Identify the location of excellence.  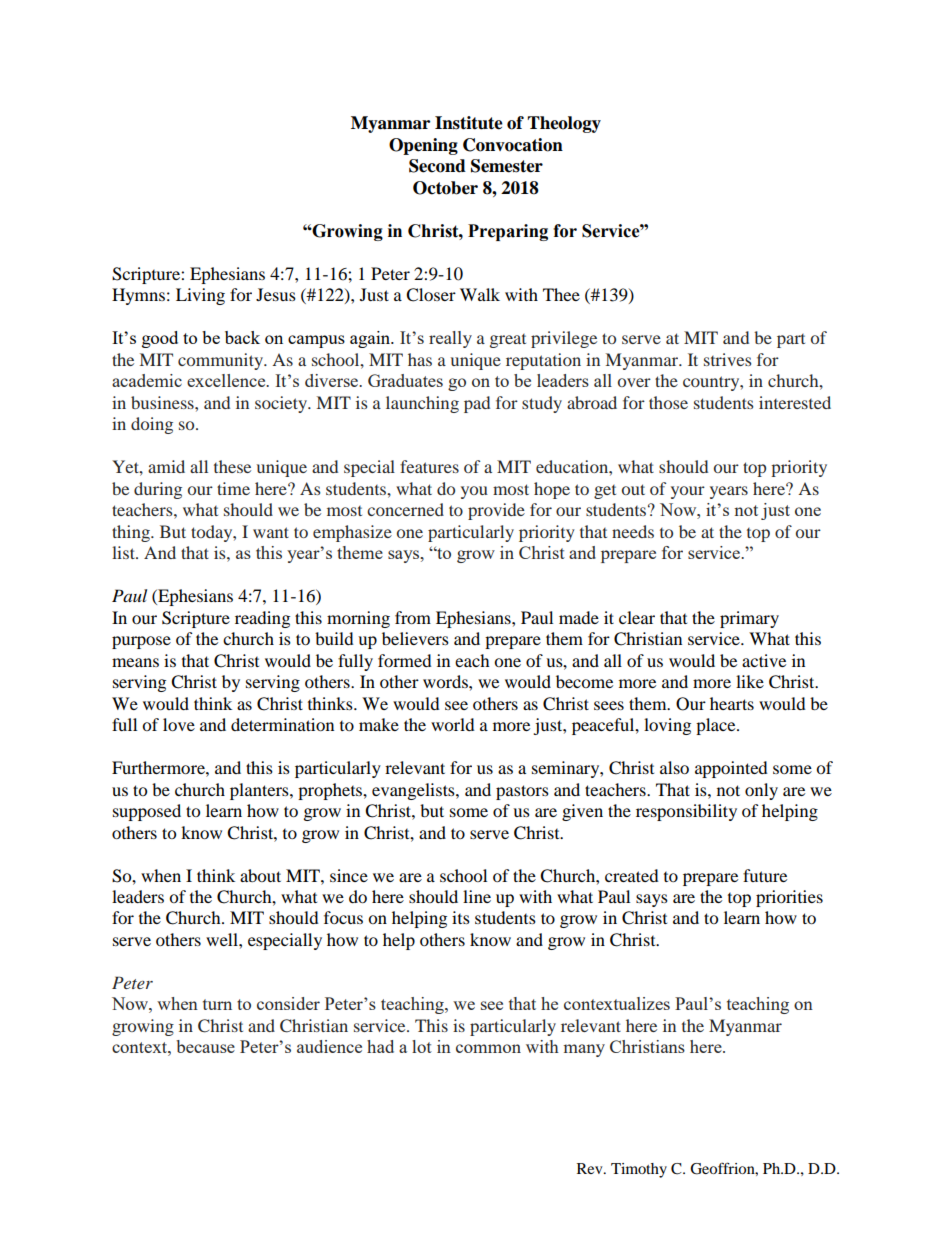
(227, 380).
